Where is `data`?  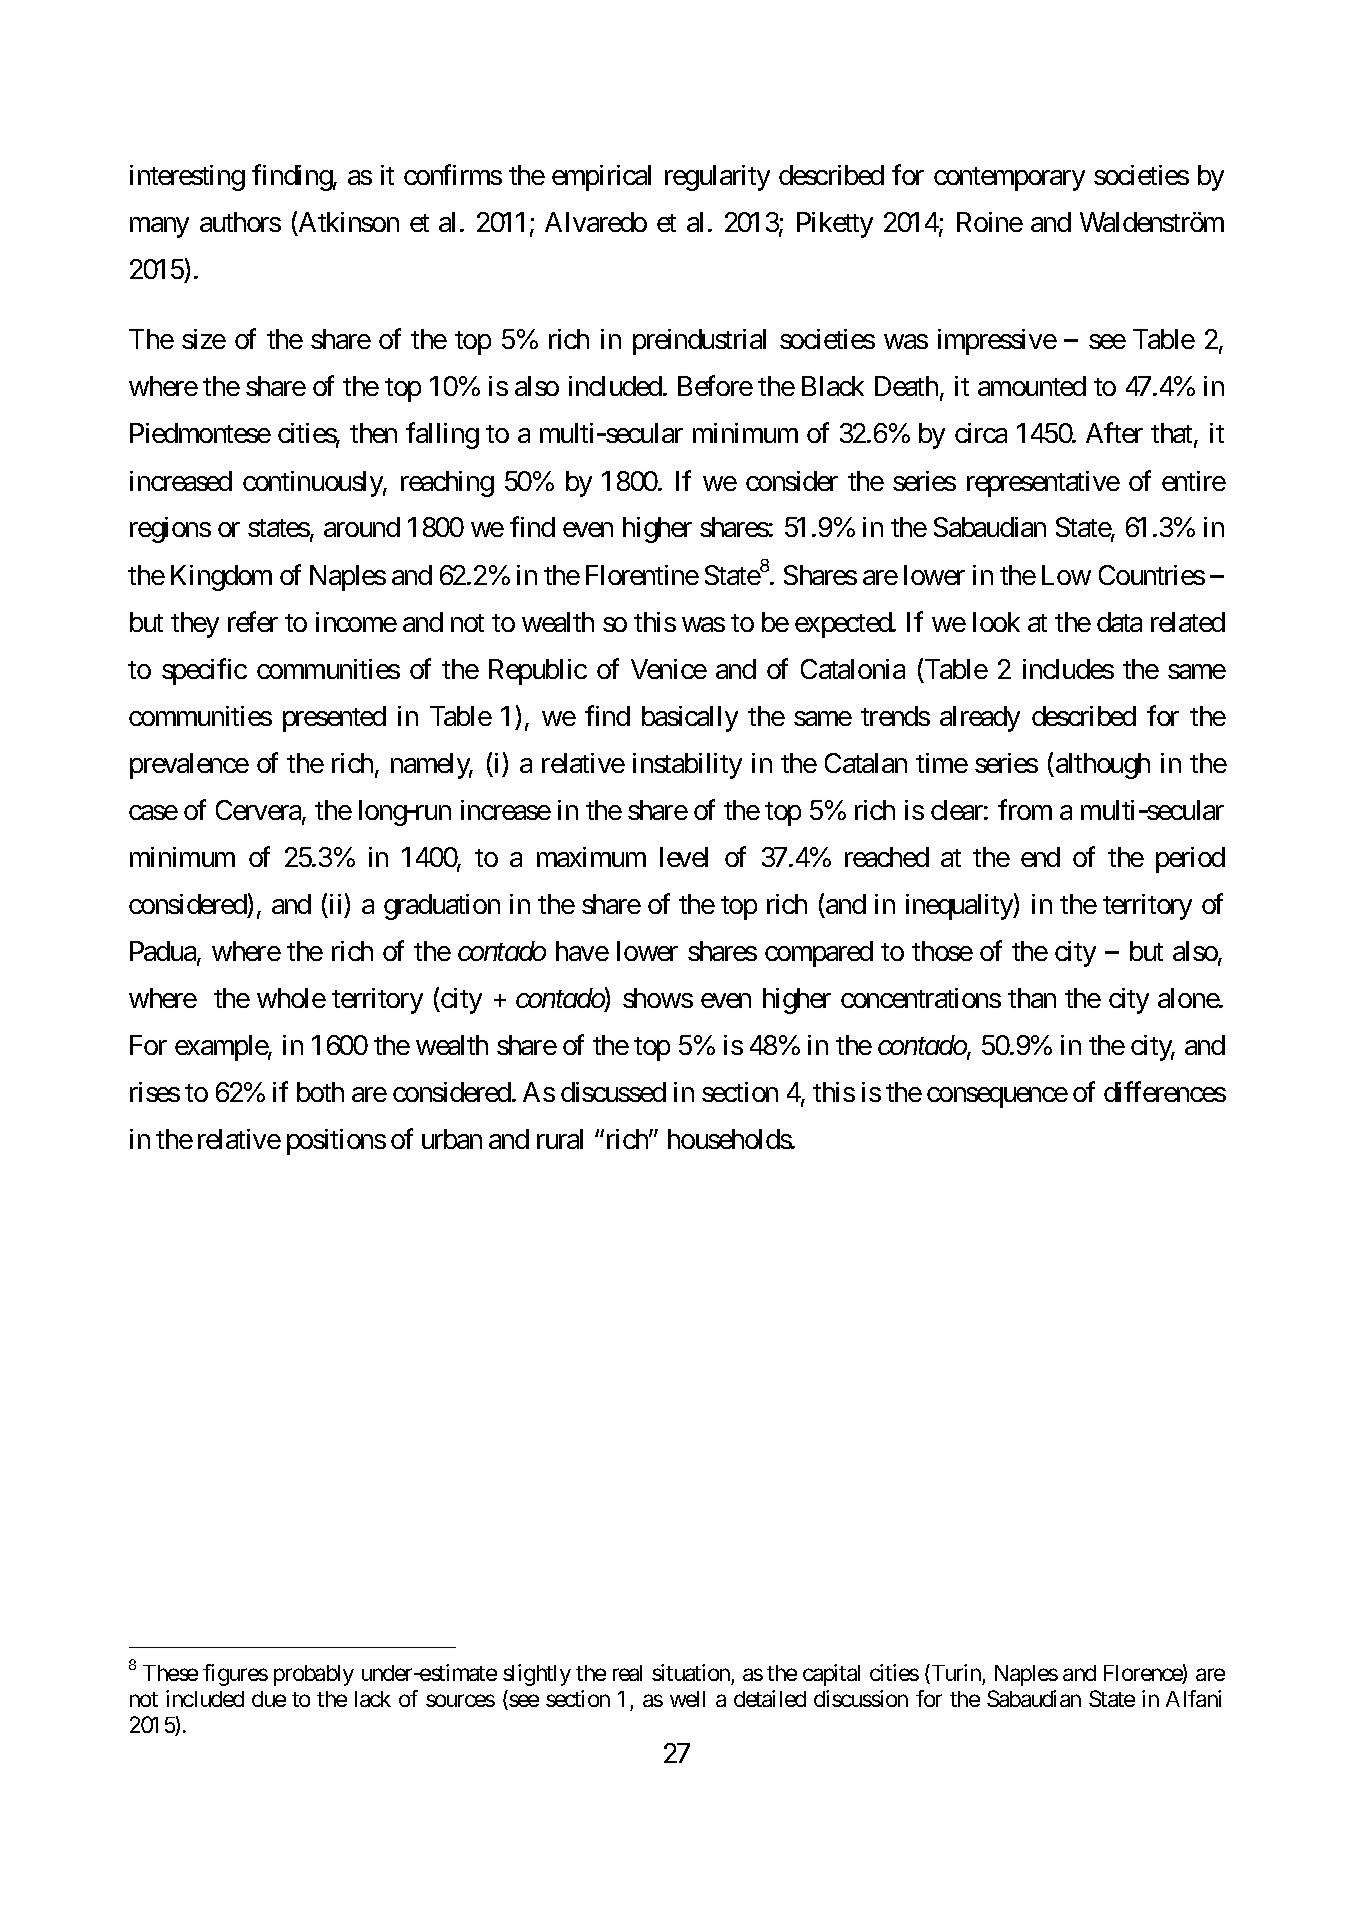 data is located at coordinates (1119, 622).
